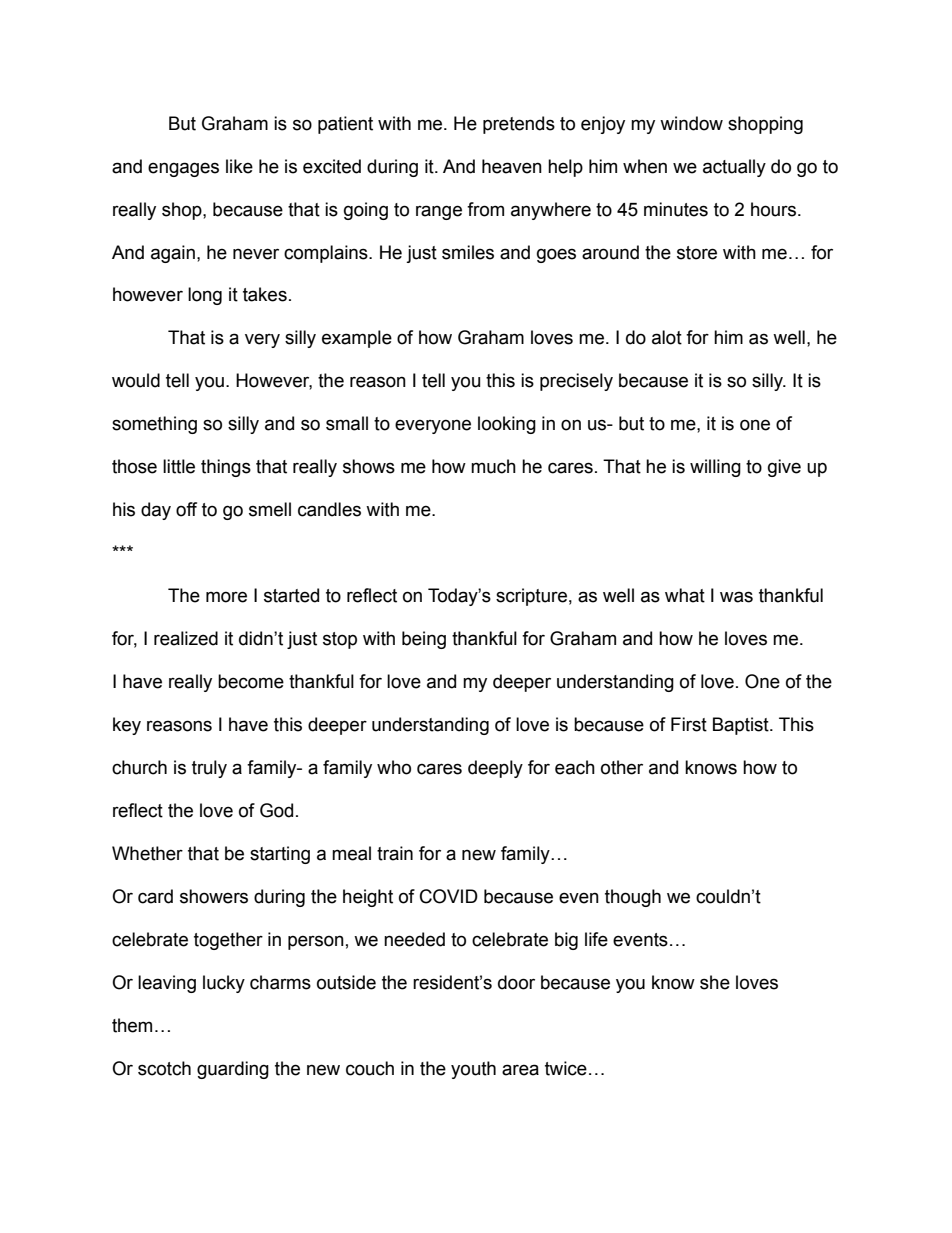  Describe the element at coordinates (685, 595) in the page. I see `what` at that location.
